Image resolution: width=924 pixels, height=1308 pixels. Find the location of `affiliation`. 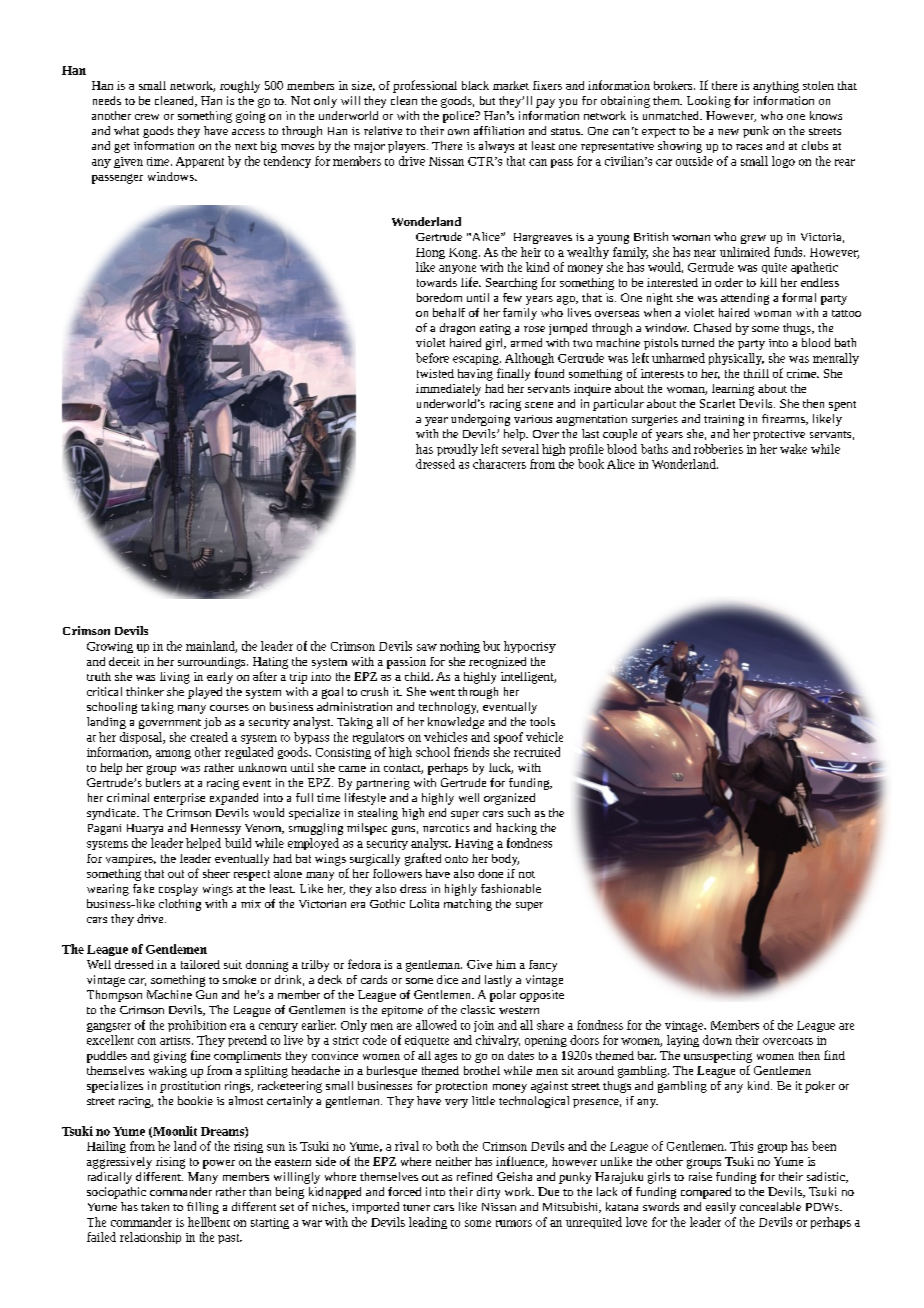

affiliation is located at coordinates (499, 130).
